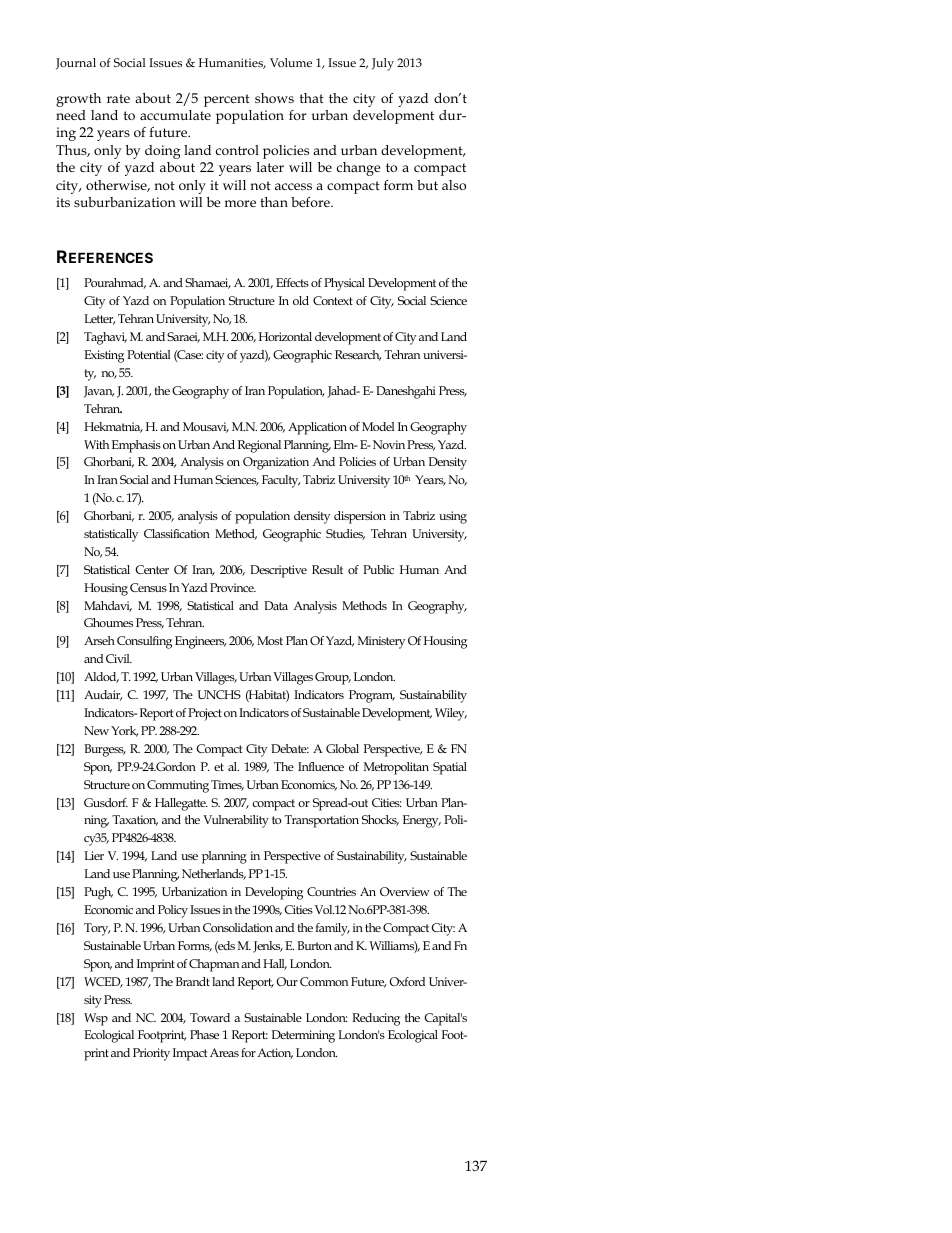 The image size is (952, 1233). Describe the element at coordinates (378, 426) in the screenshot. I see `Model` at that location.
